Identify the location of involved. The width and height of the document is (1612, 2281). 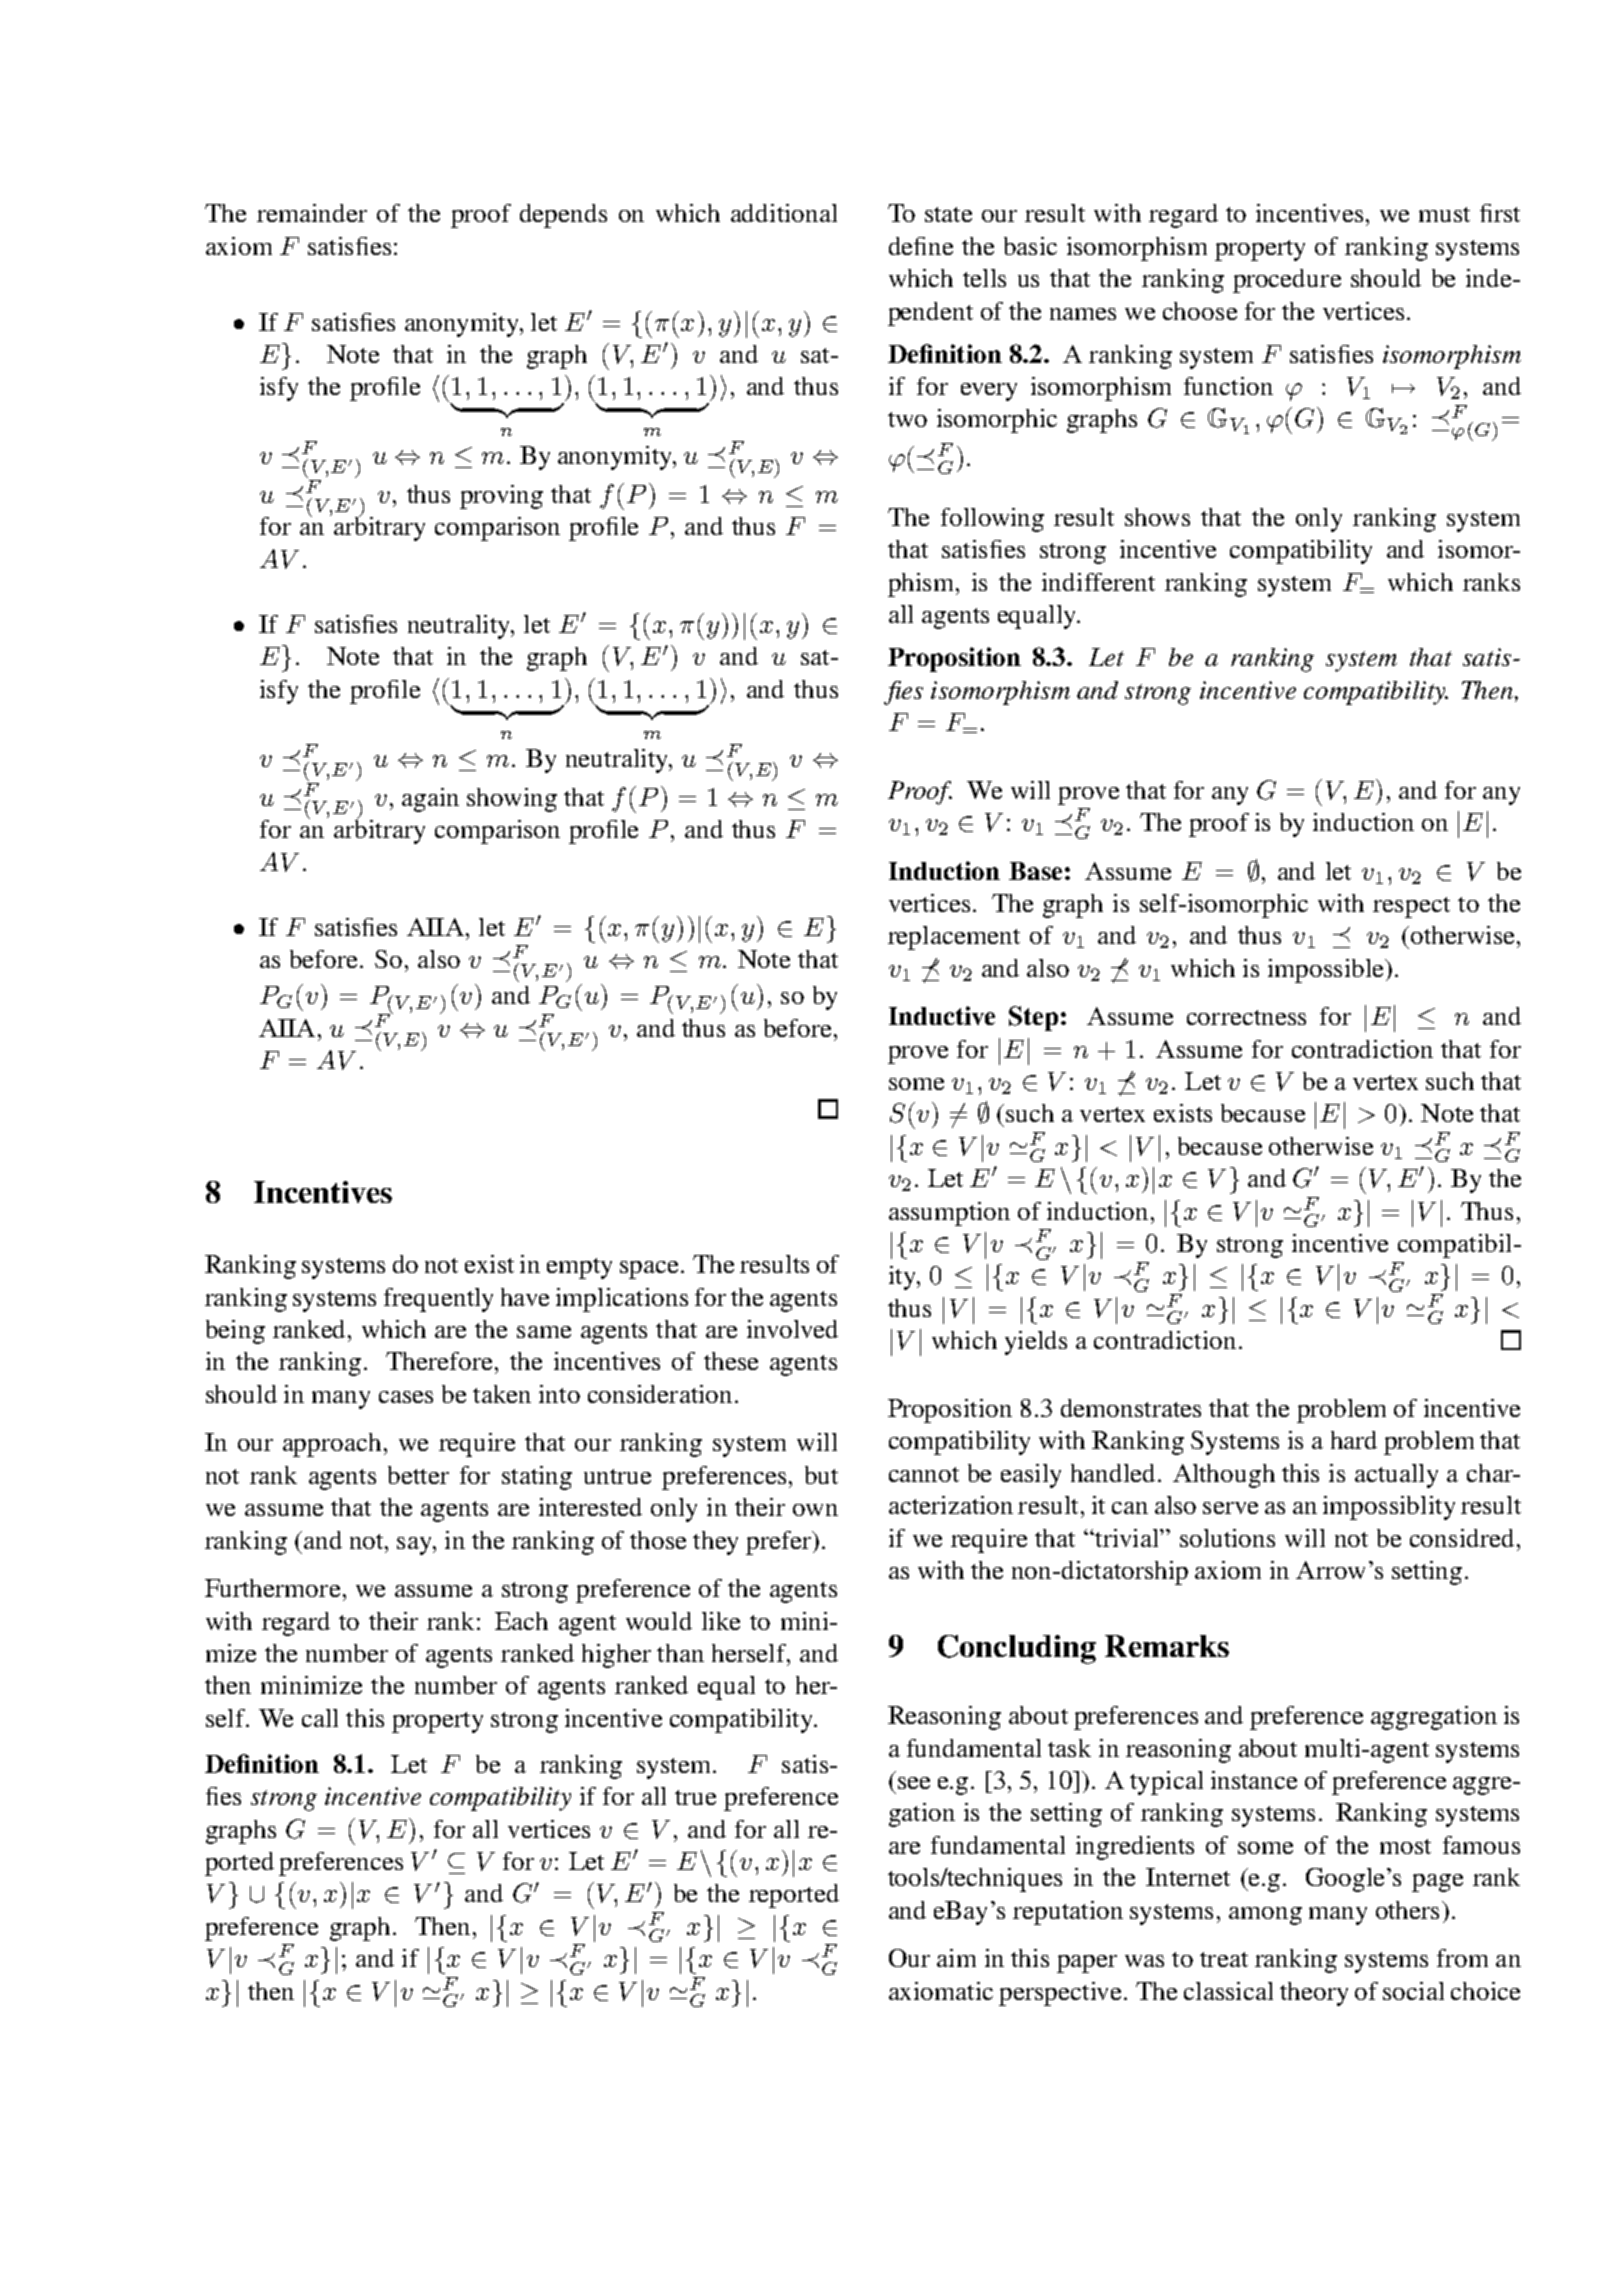
(792, 1329).
